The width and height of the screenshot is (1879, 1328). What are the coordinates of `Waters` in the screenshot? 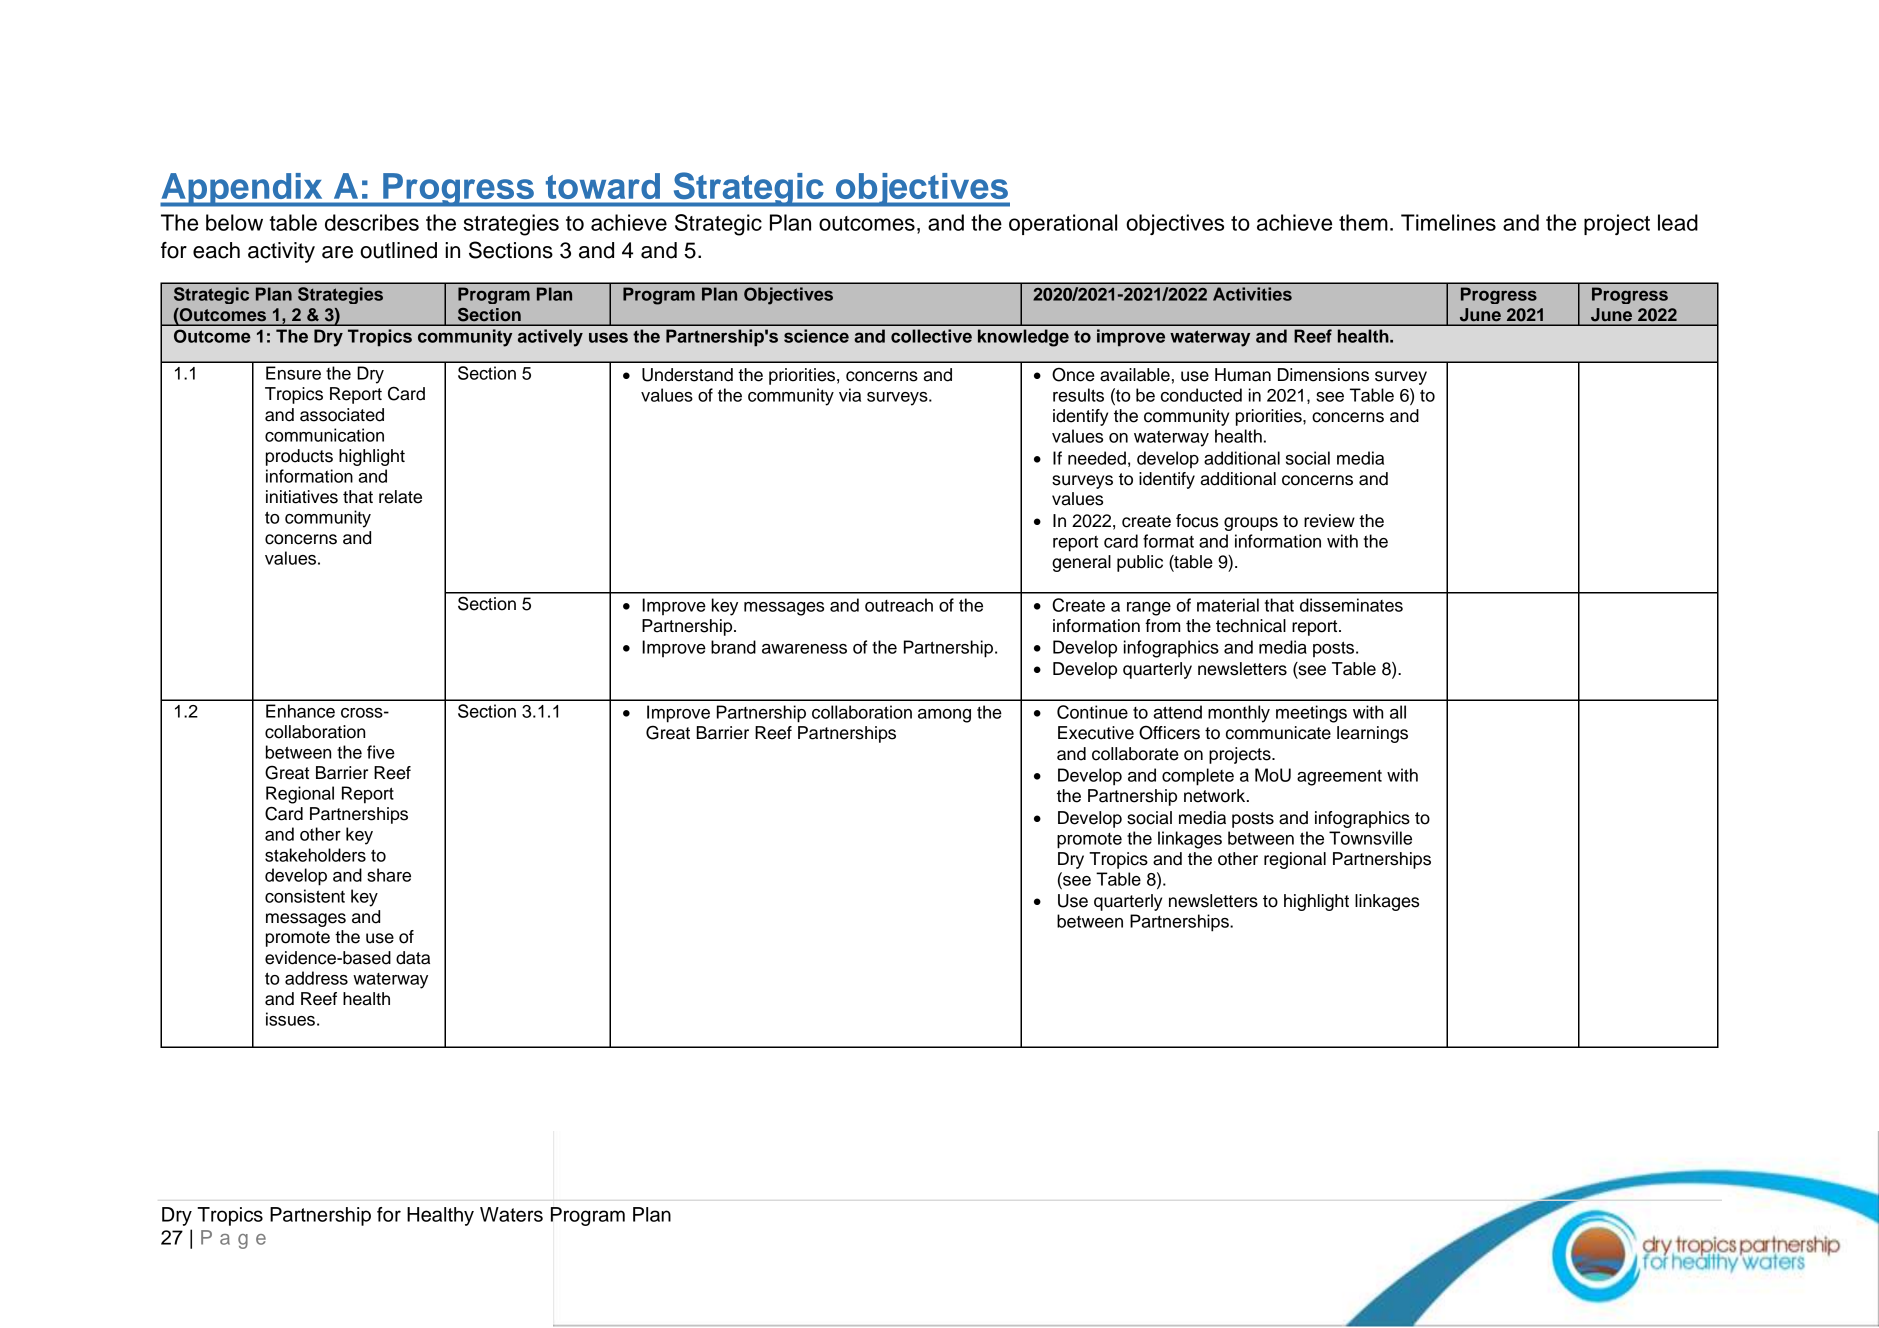 It's located at (511, 1214).
